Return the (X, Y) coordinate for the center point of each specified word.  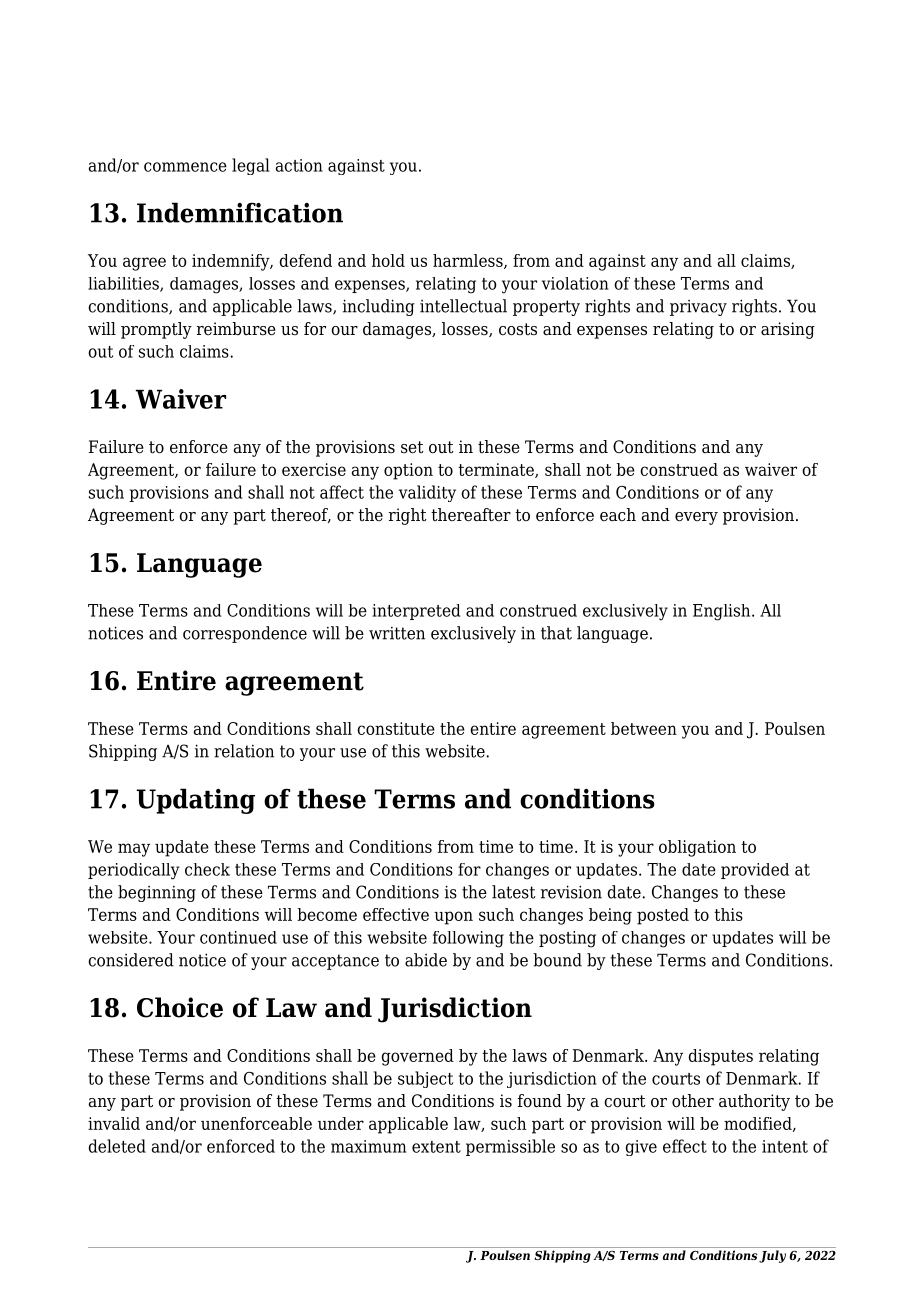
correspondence (245, 634)
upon (453, 918)
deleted (117, 1146)
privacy (698, 308)
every (696, 518)
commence (185, 167)
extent (436, 1147)
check (207, 869)
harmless (469, 261)
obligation (697, 848)
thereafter (471, 515)
